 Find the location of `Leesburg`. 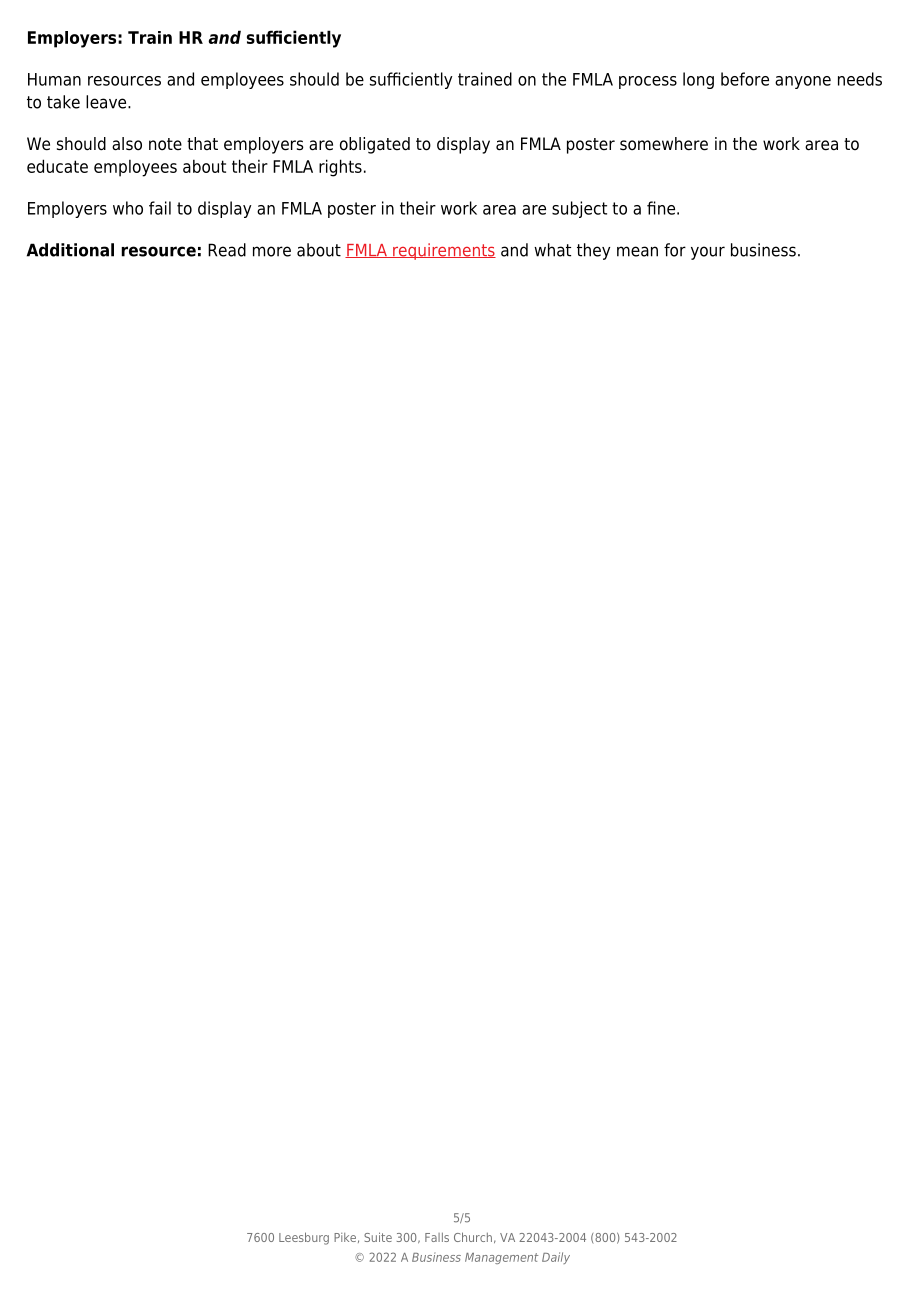

Leesburg is located at coordinates (304, 1238).
